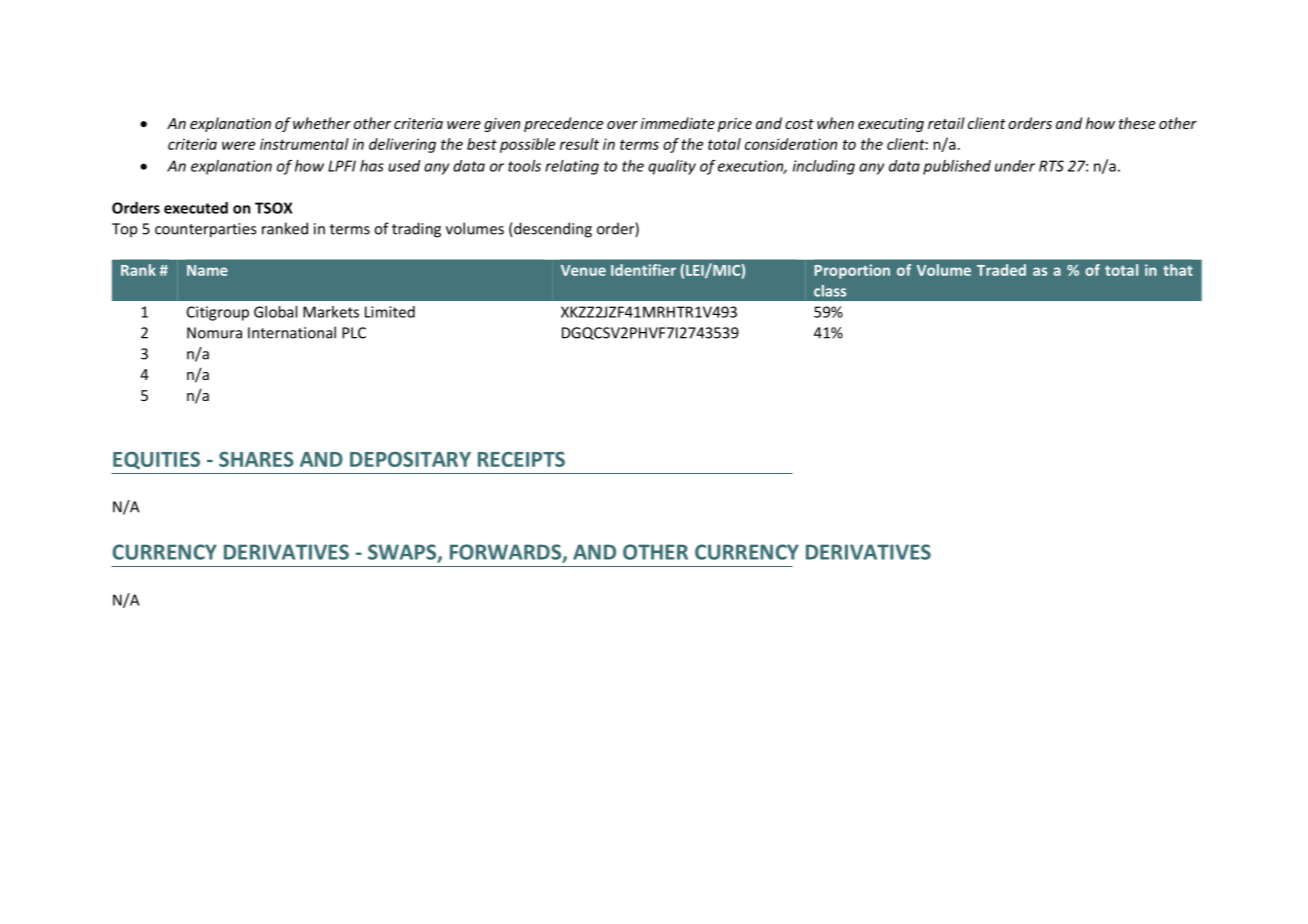 The image size is (1308, 924). Describe the element at coordinates (622, 125) in the page. I see `over` at that location.
